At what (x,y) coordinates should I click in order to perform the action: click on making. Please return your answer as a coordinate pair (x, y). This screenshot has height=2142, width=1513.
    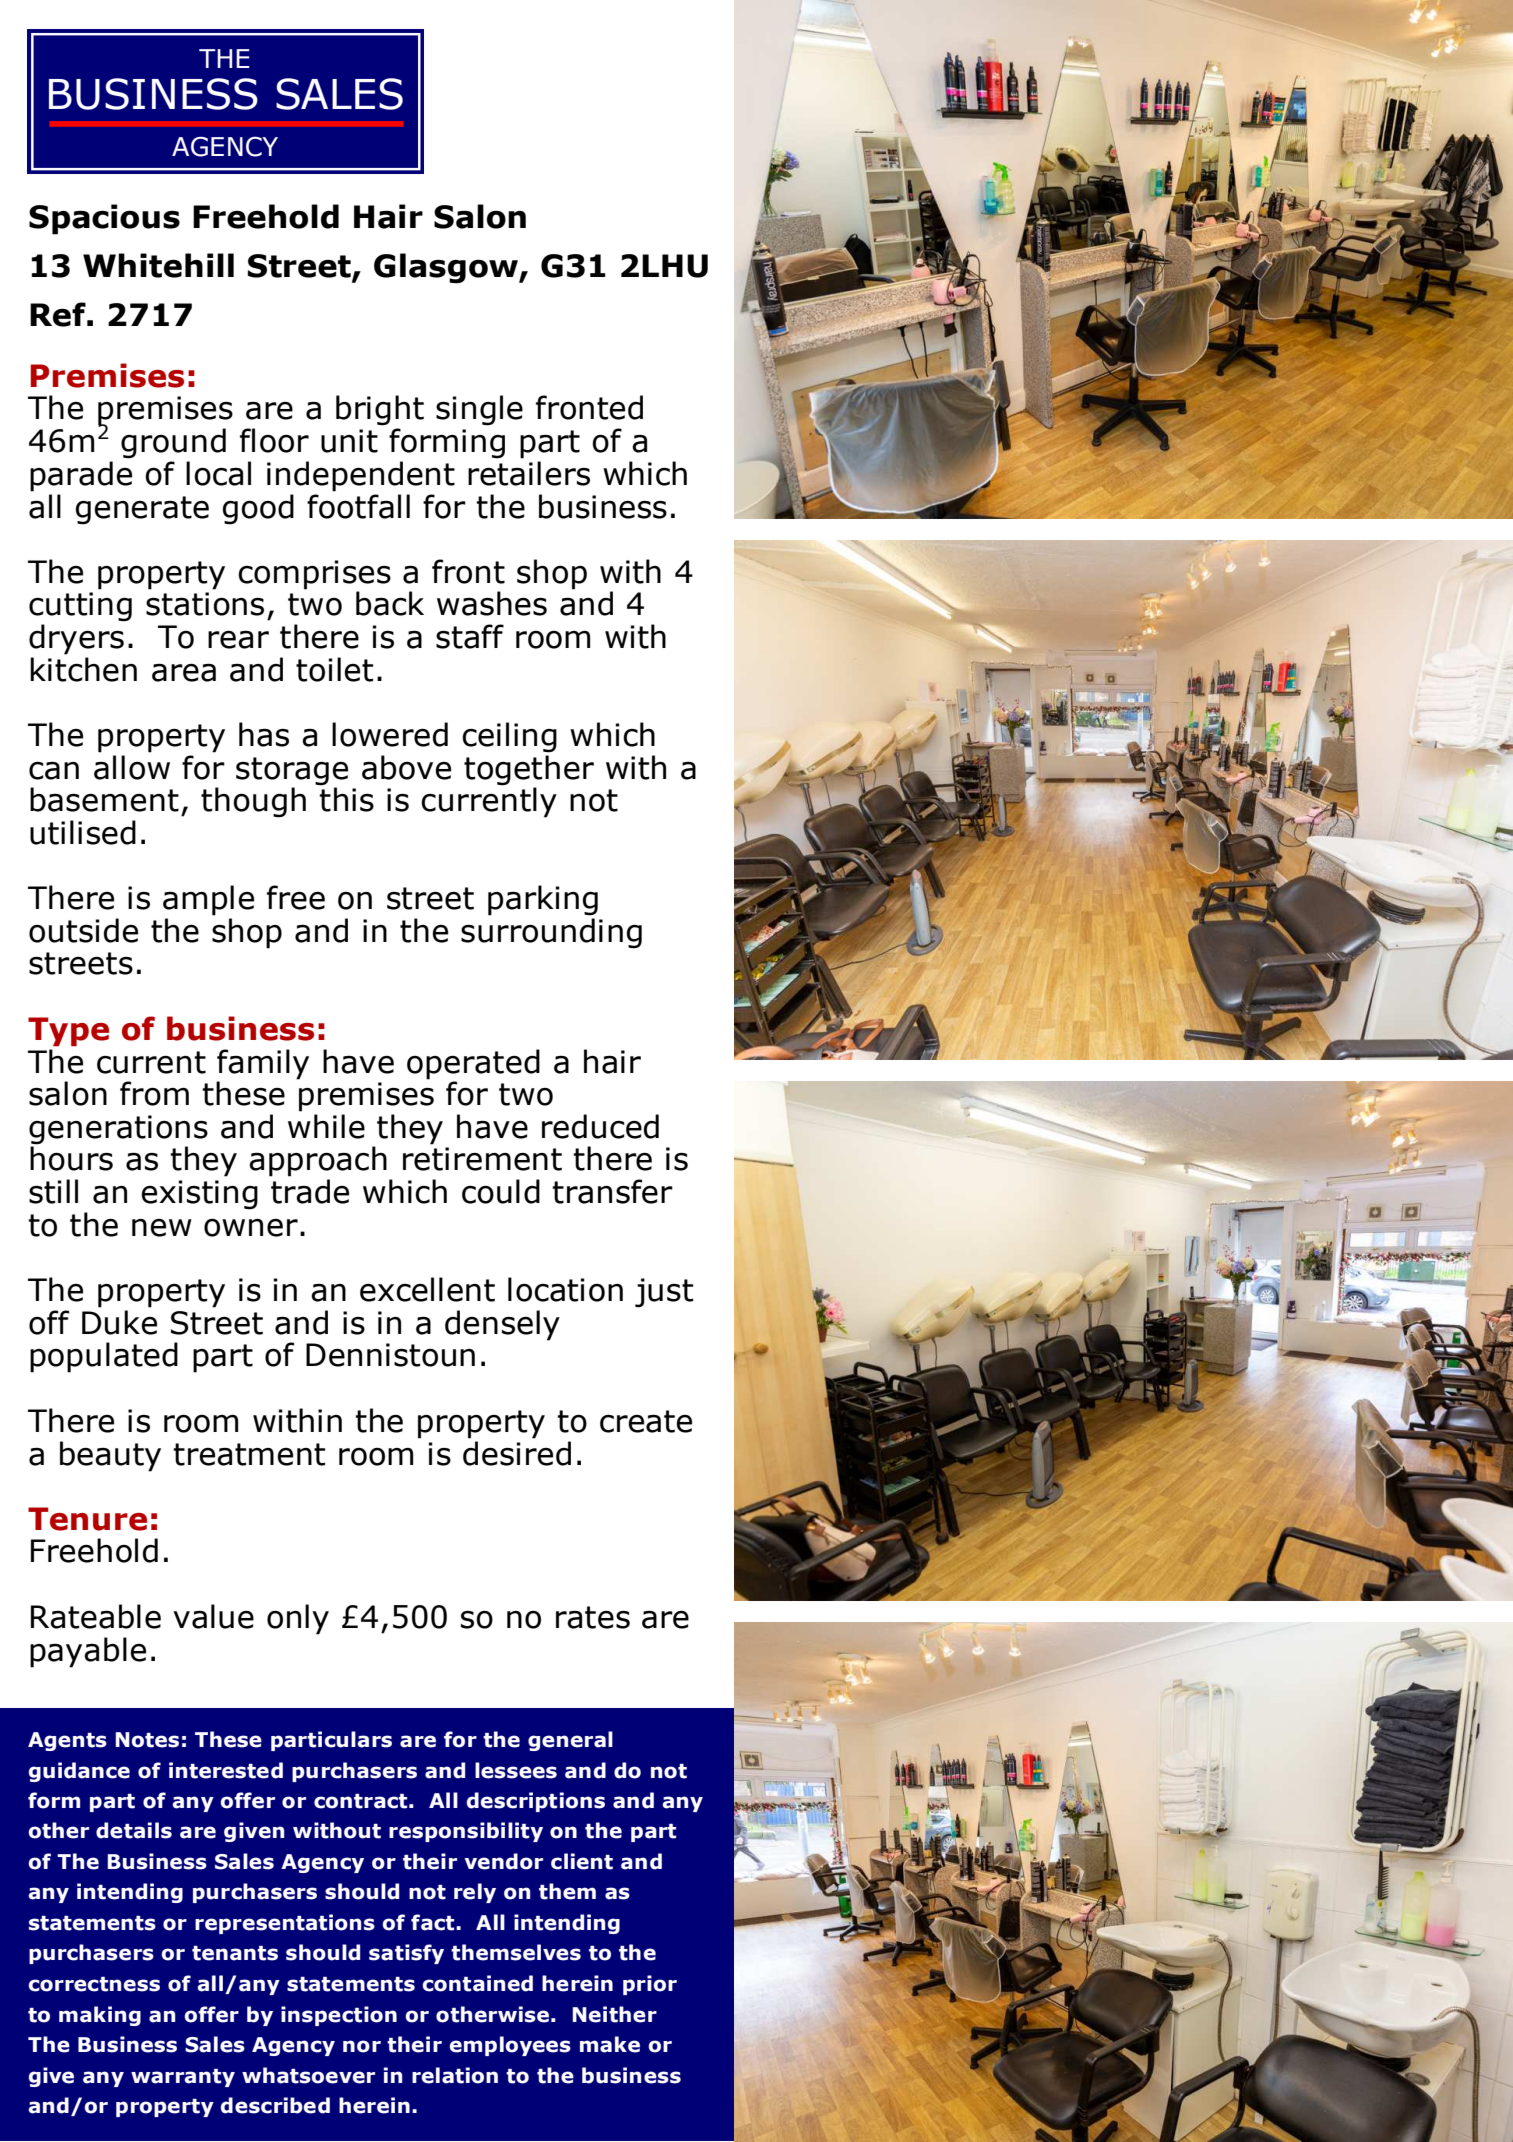
    Looking at the image, I should click on (100, 2016).
